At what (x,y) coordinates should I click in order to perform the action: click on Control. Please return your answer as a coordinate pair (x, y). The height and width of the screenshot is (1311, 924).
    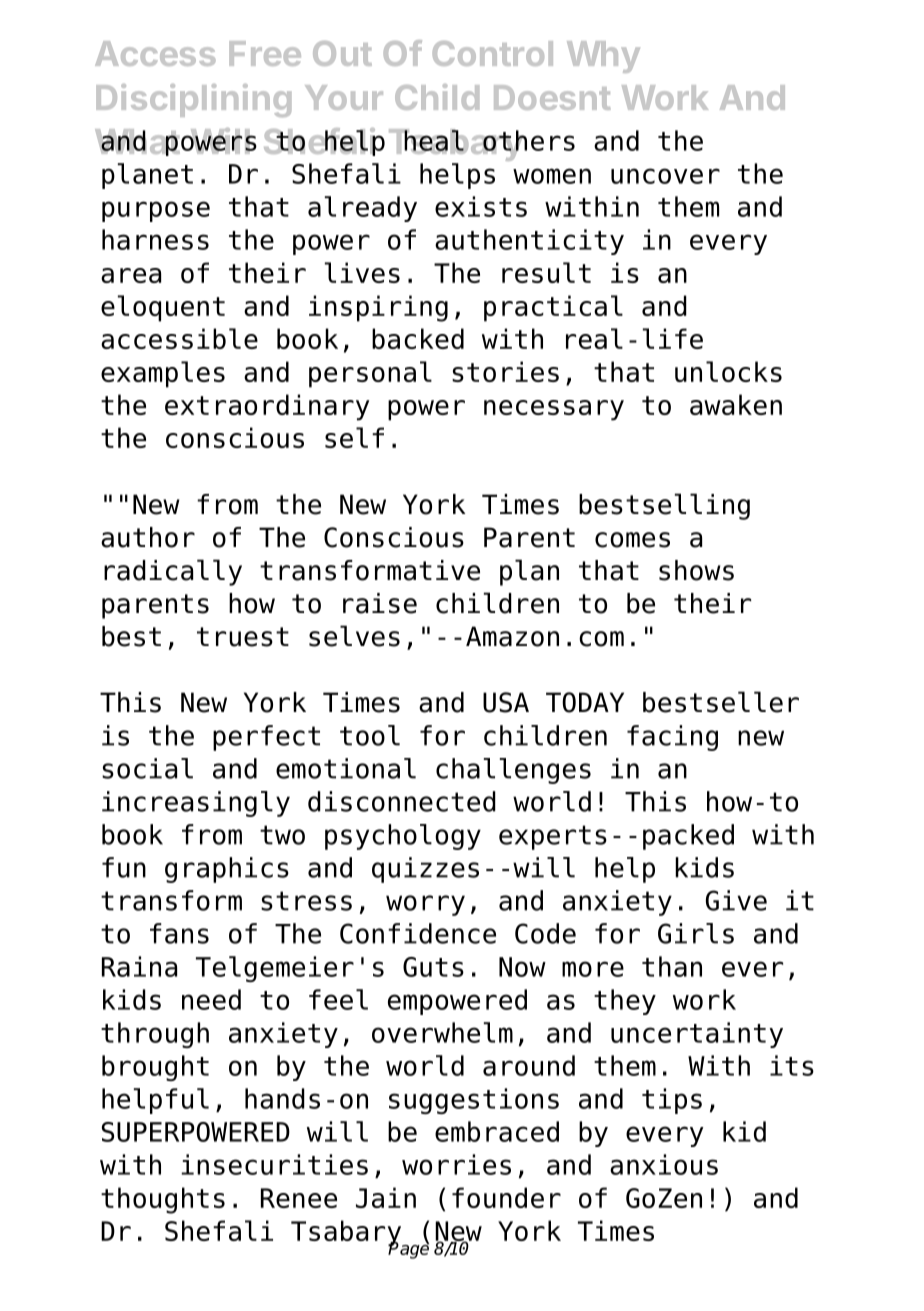
    Looking at the image, I should click on (493, 53).
